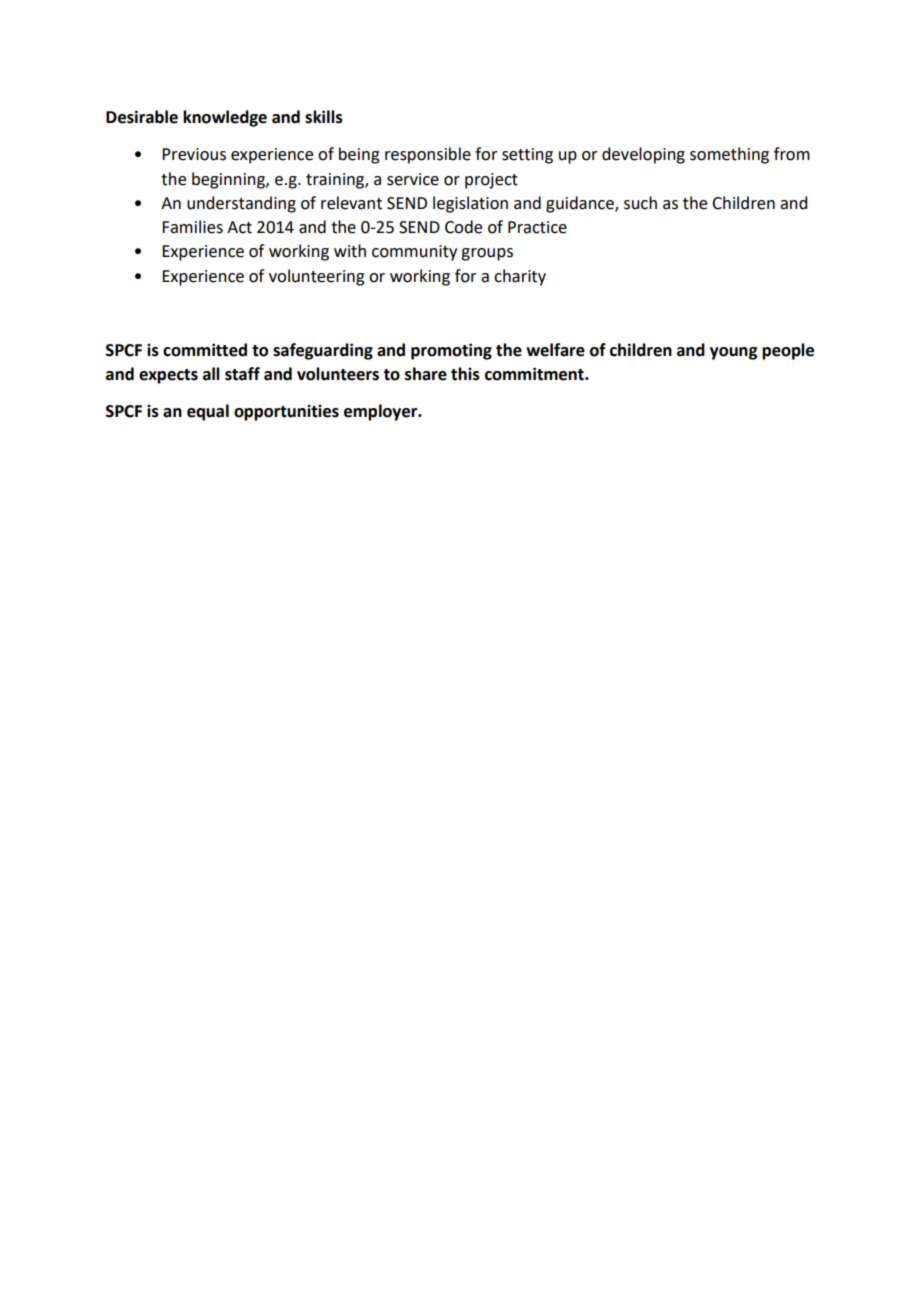 The image size is (924, 1308). Describe the element at coordinates (520, 277) in the screenshot. I see `charity` at that location.
